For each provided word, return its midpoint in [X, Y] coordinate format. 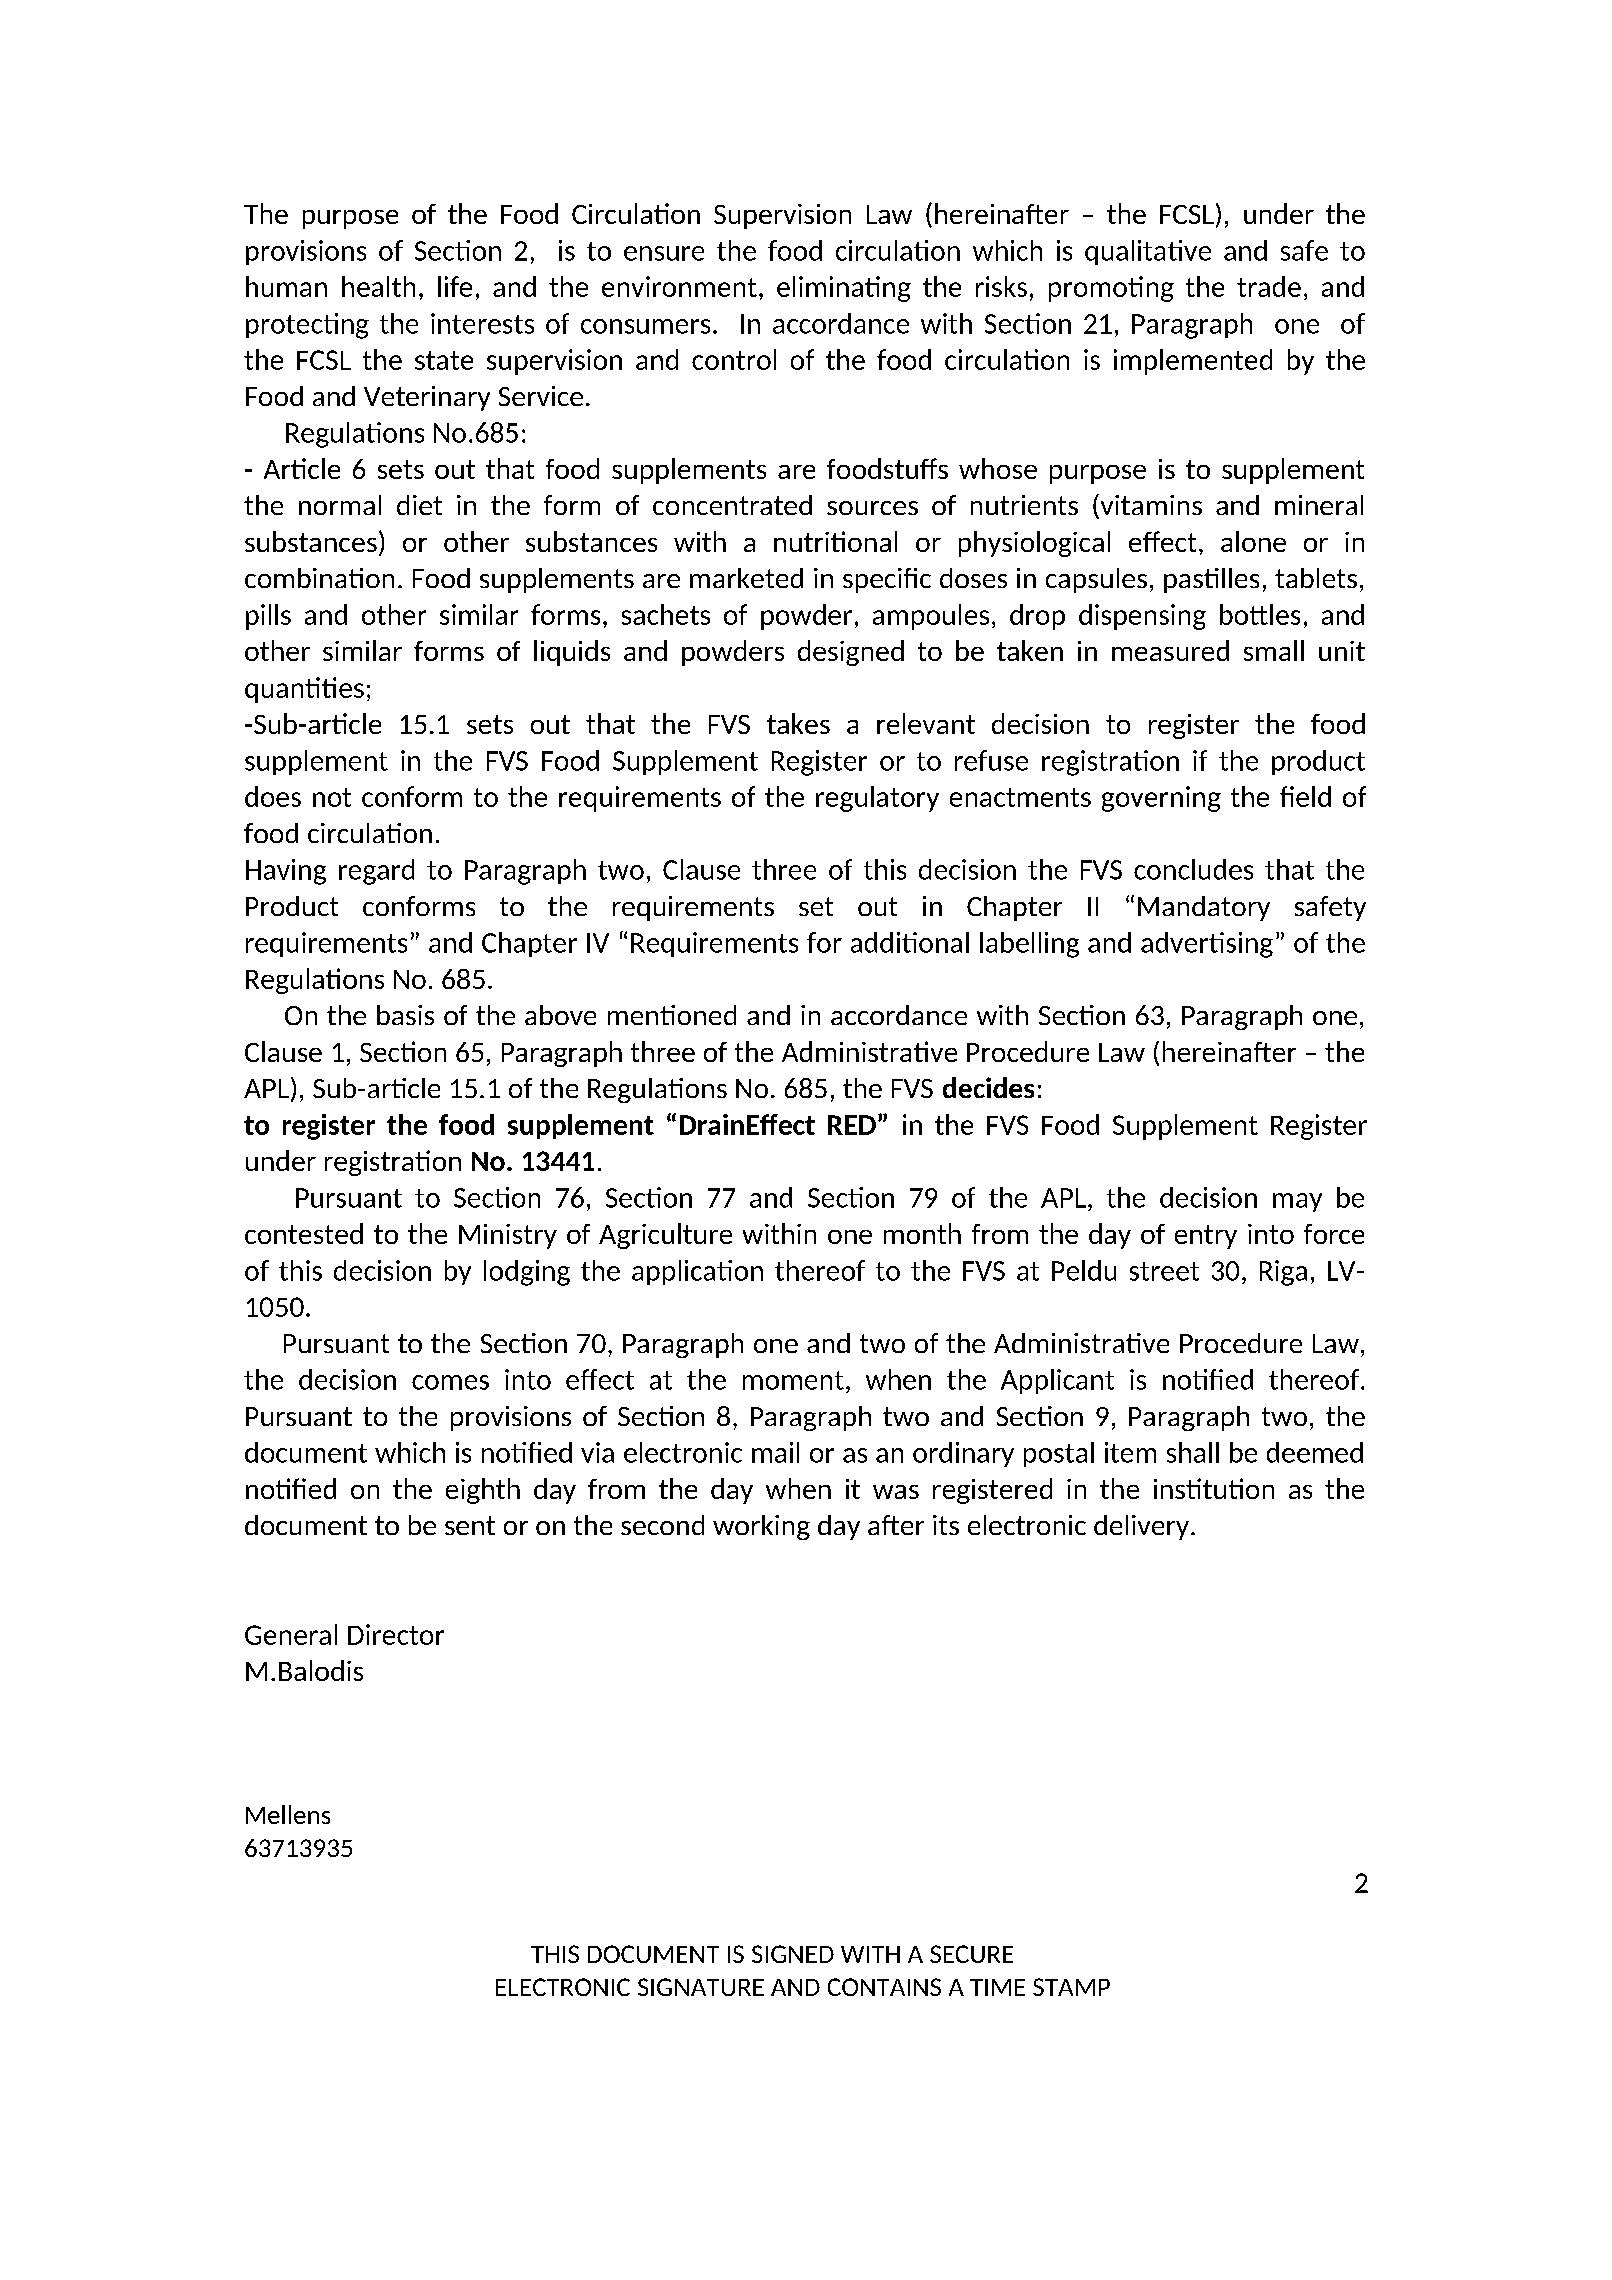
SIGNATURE [701, 1987]
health [378, 286]
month [922, 1233]
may [1297, 1202]
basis [405, 1015]
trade [1269, 286]
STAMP [1071, 1987]
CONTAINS [884, 1987]
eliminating [844, 289]
